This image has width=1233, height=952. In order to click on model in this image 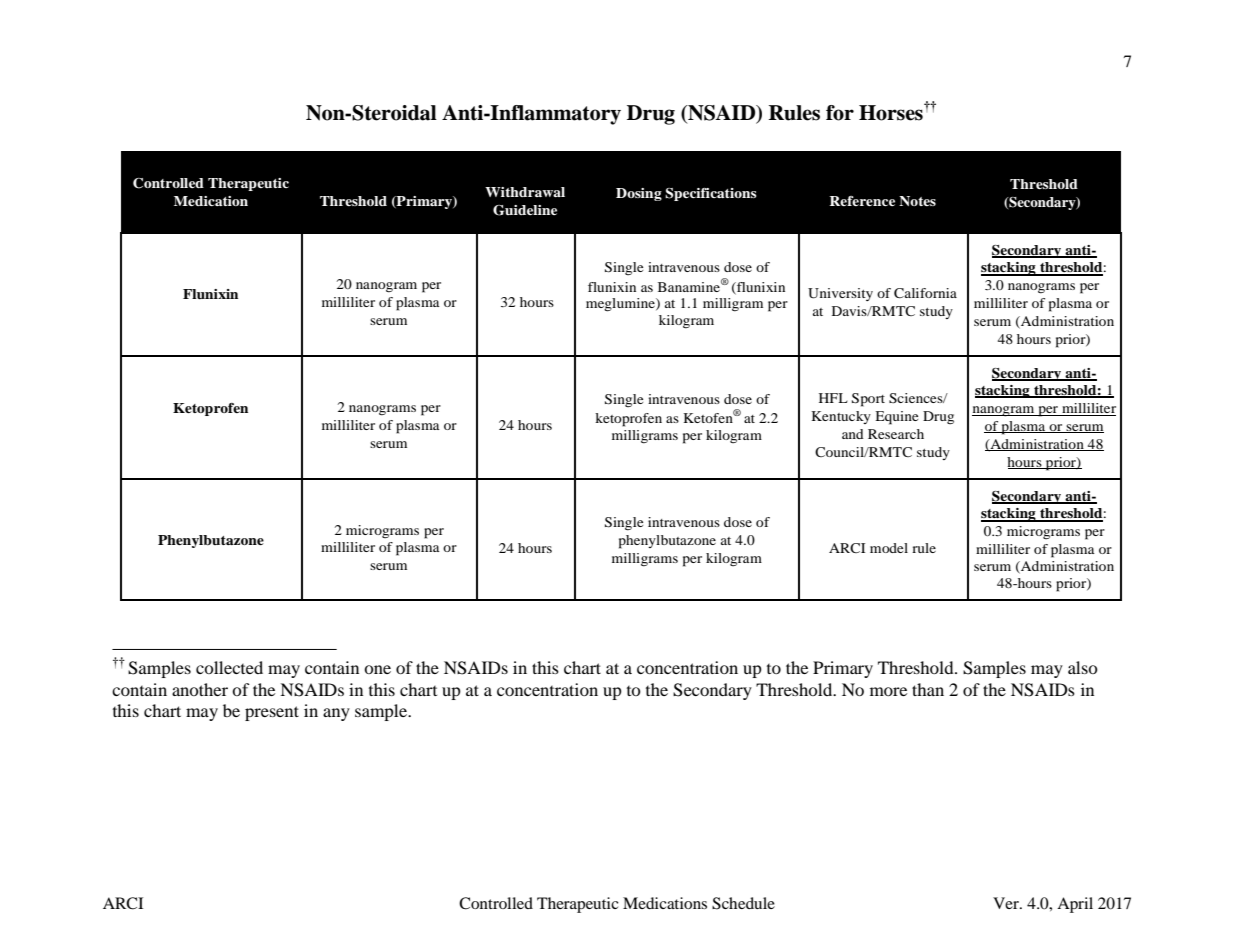, I will do `click(889, 548)`.
